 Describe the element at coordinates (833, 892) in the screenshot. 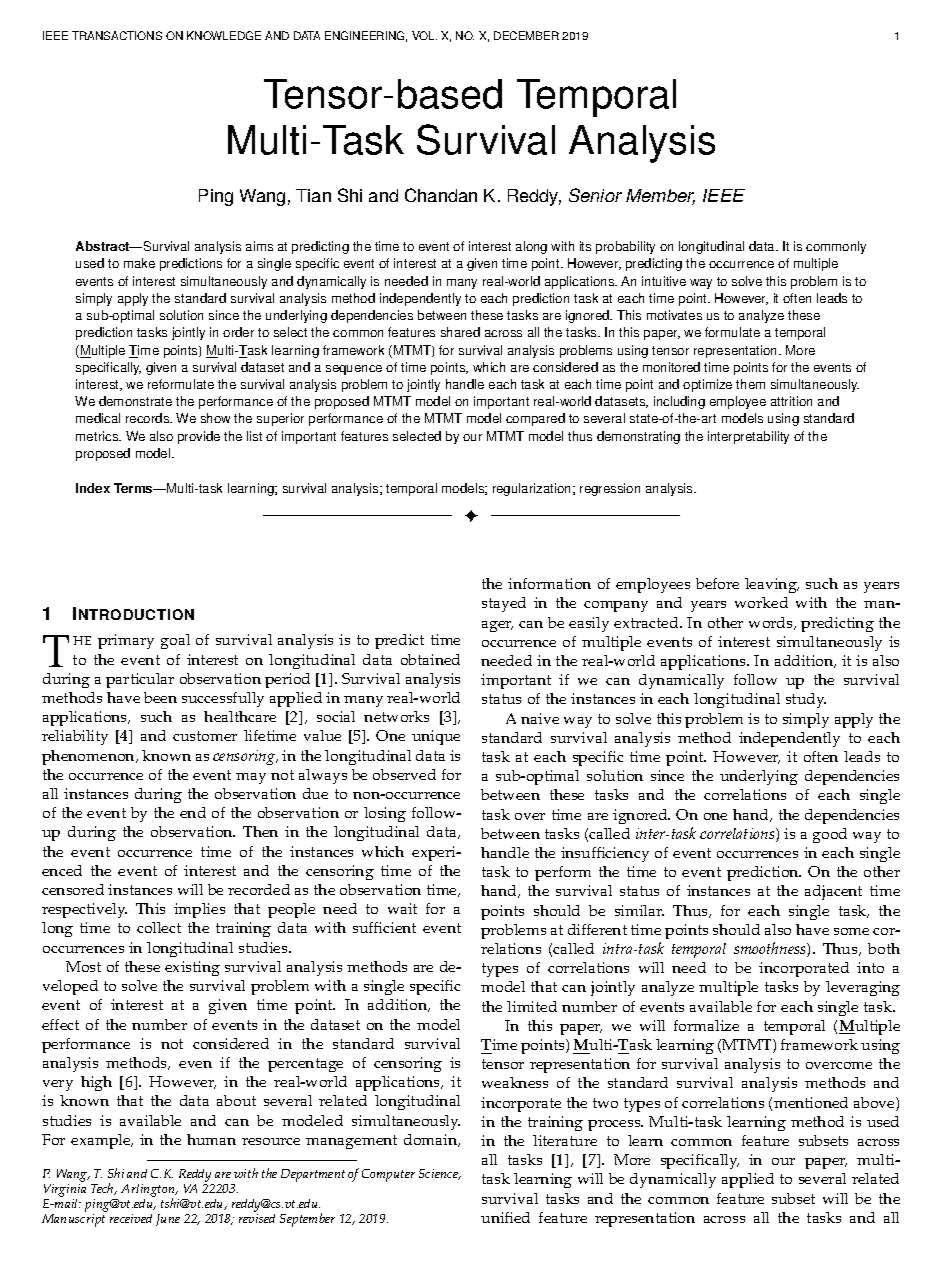

I see `adjacent` at that location.
